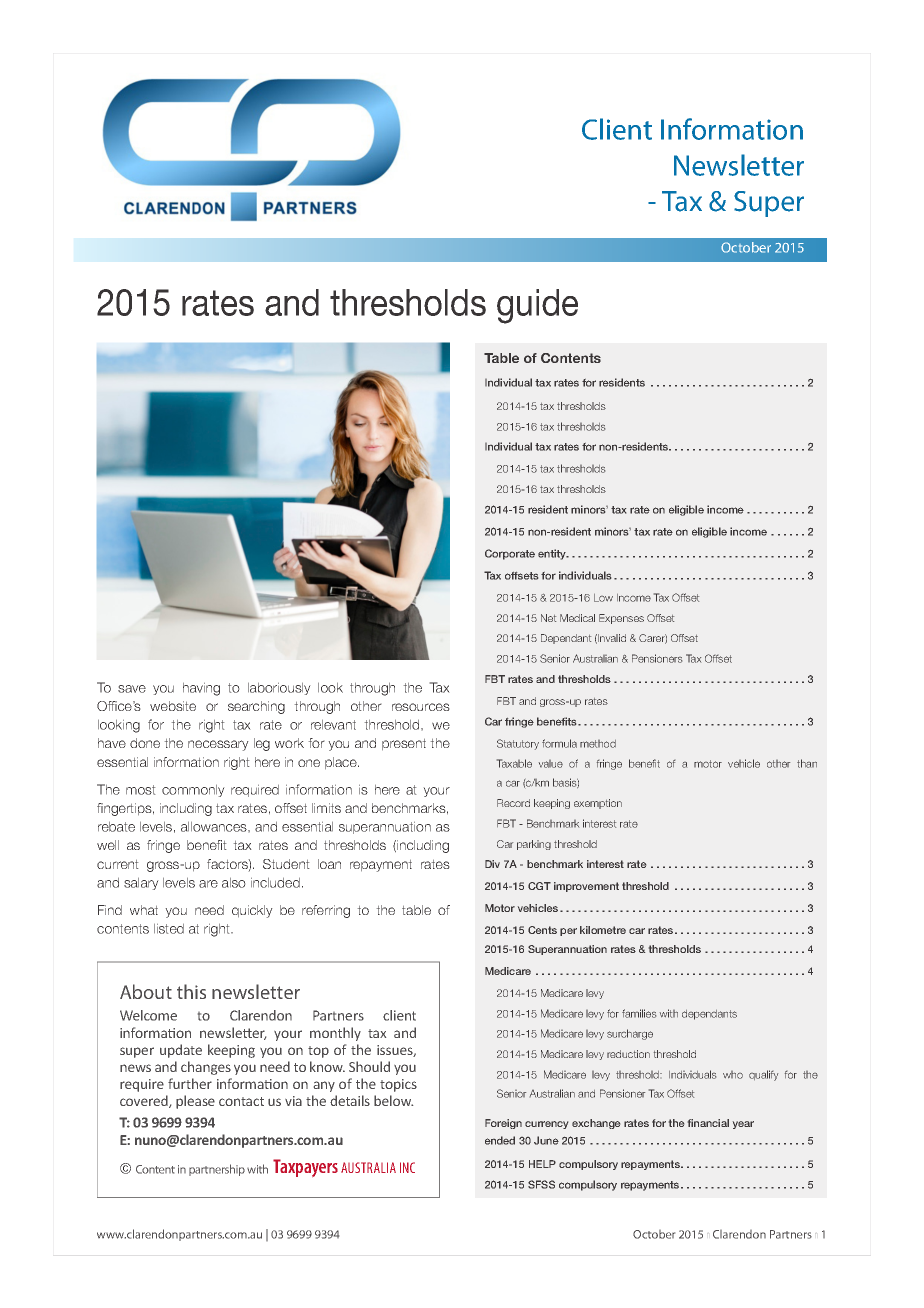  What do you see at coordinates (234, 882) in the image?
I see `also` at bounding box center [234, 882].
